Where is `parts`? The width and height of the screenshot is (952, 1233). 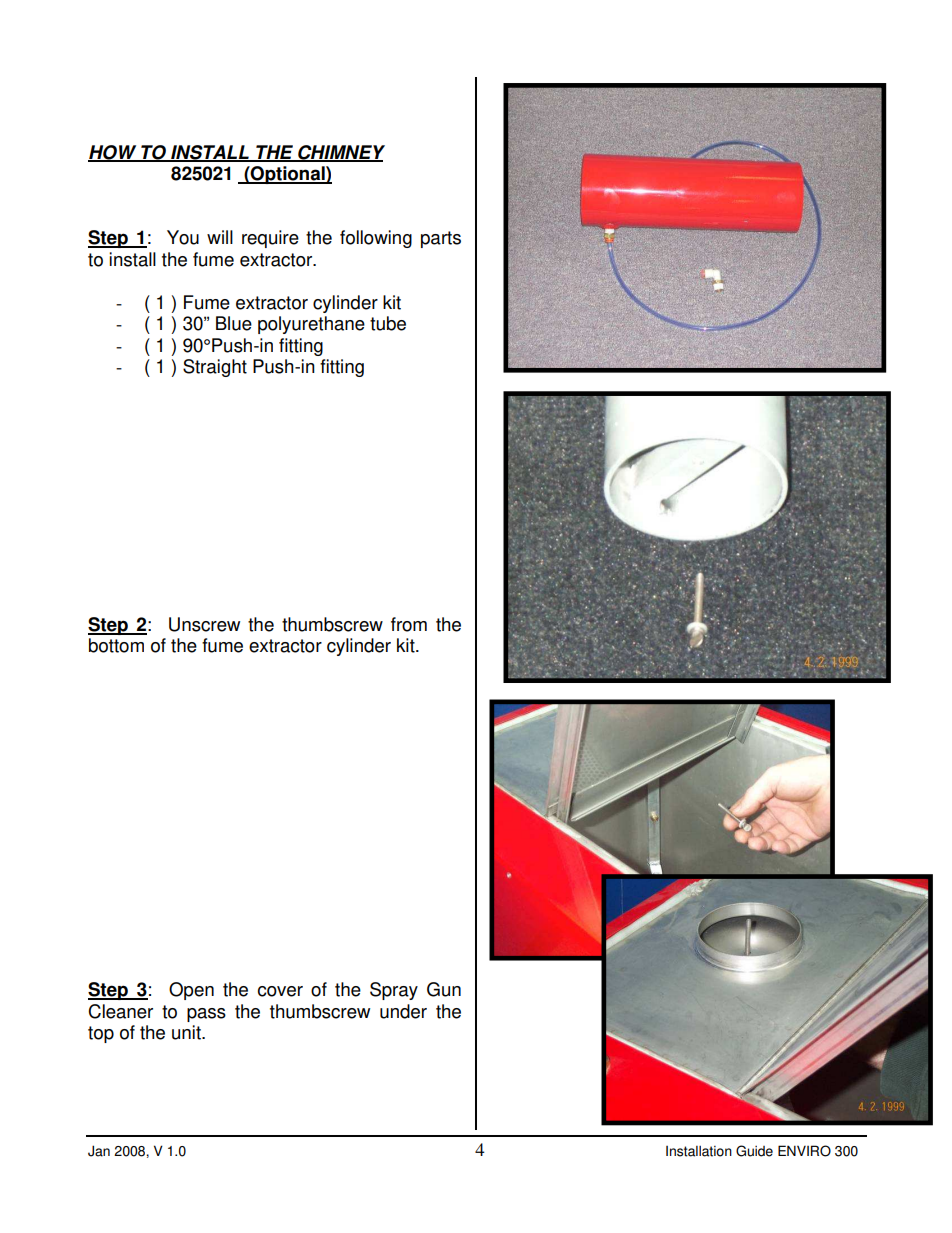 parts is located at coordinates (441, 239).
